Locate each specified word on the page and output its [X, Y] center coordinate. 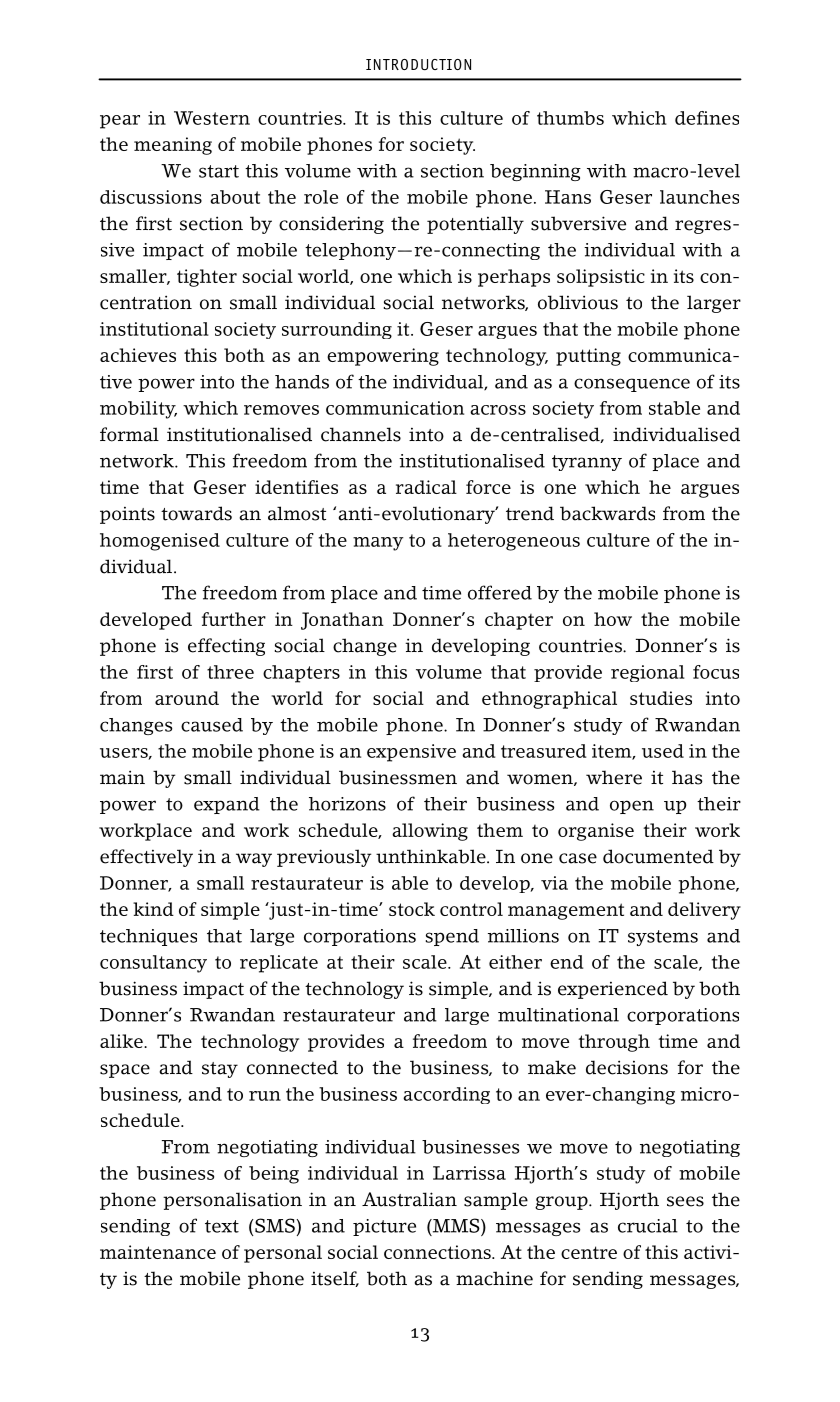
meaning [173, 146]
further [234, 619]
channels [361, 434]
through [614, 1043]
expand [227, 805]
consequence [632, 385]
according [446, 1095]
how [613, 619]
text [222, 1226]
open [632, 807]
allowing [430, 832]
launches [699, 197]
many [378, 544]
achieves [138, 355]
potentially [475, 225]
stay [220, 1070]
